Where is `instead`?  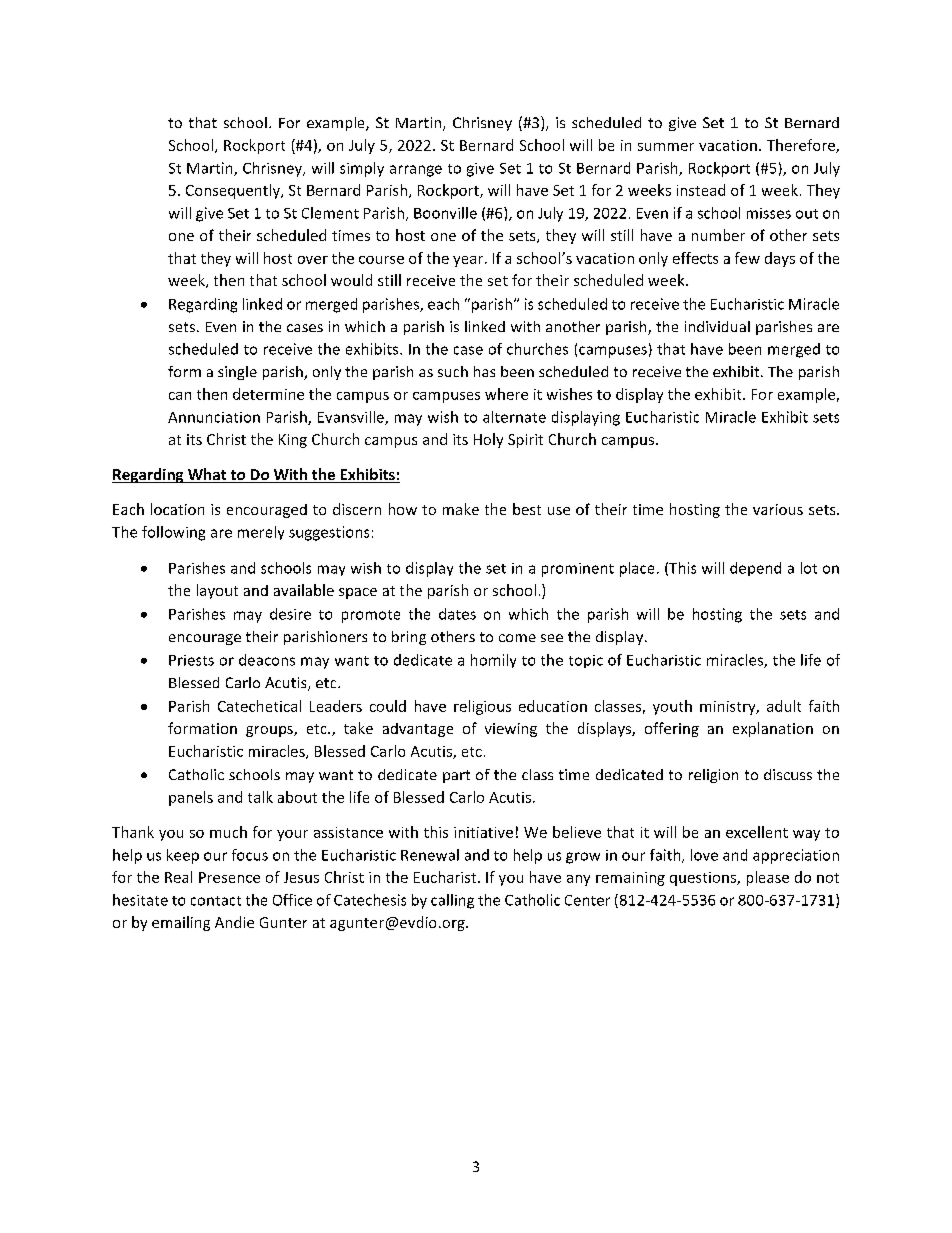 instead is located at coordinates (701, 190).
